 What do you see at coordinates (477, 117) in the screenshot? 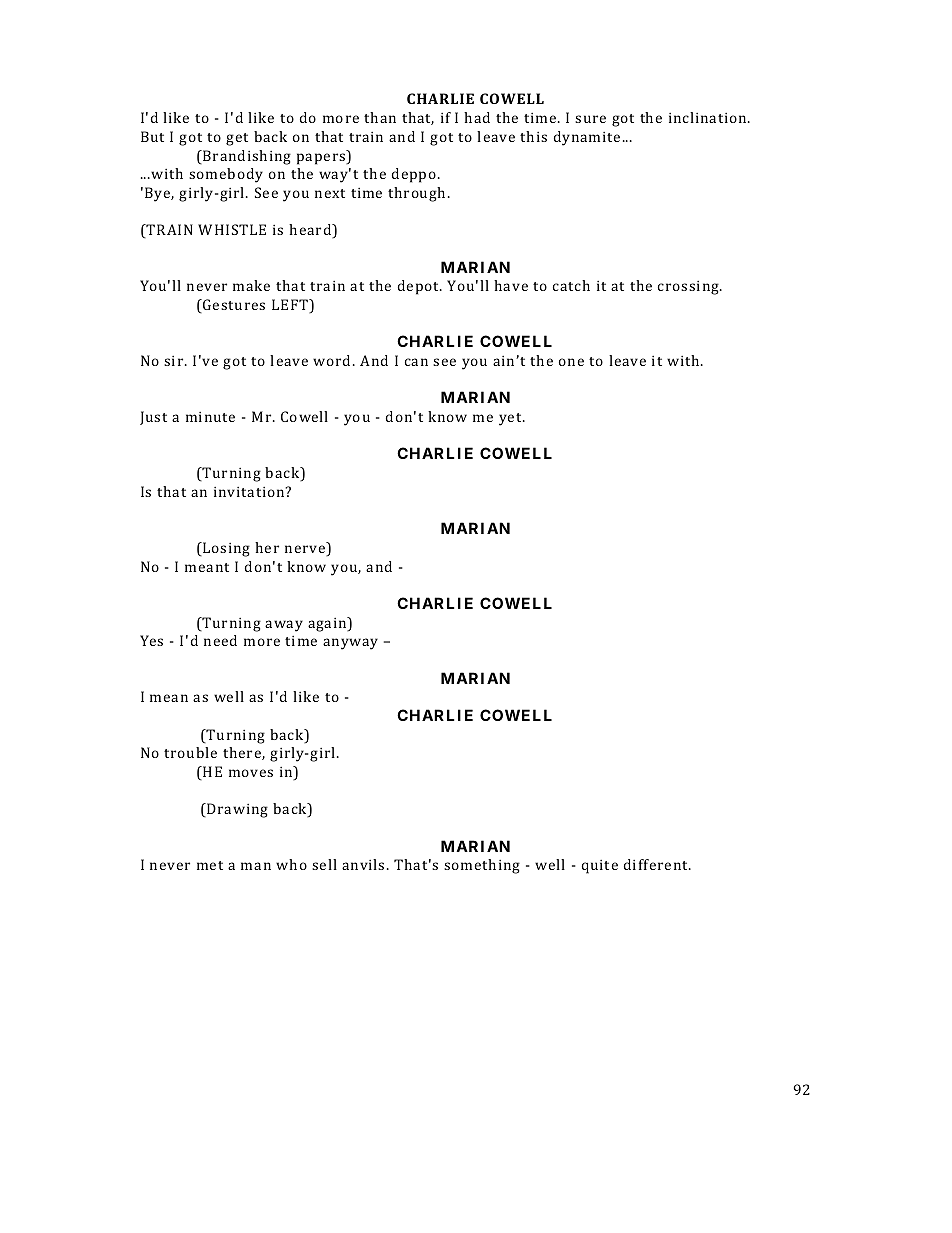
I see `had` at bounding box center [477, 117].
